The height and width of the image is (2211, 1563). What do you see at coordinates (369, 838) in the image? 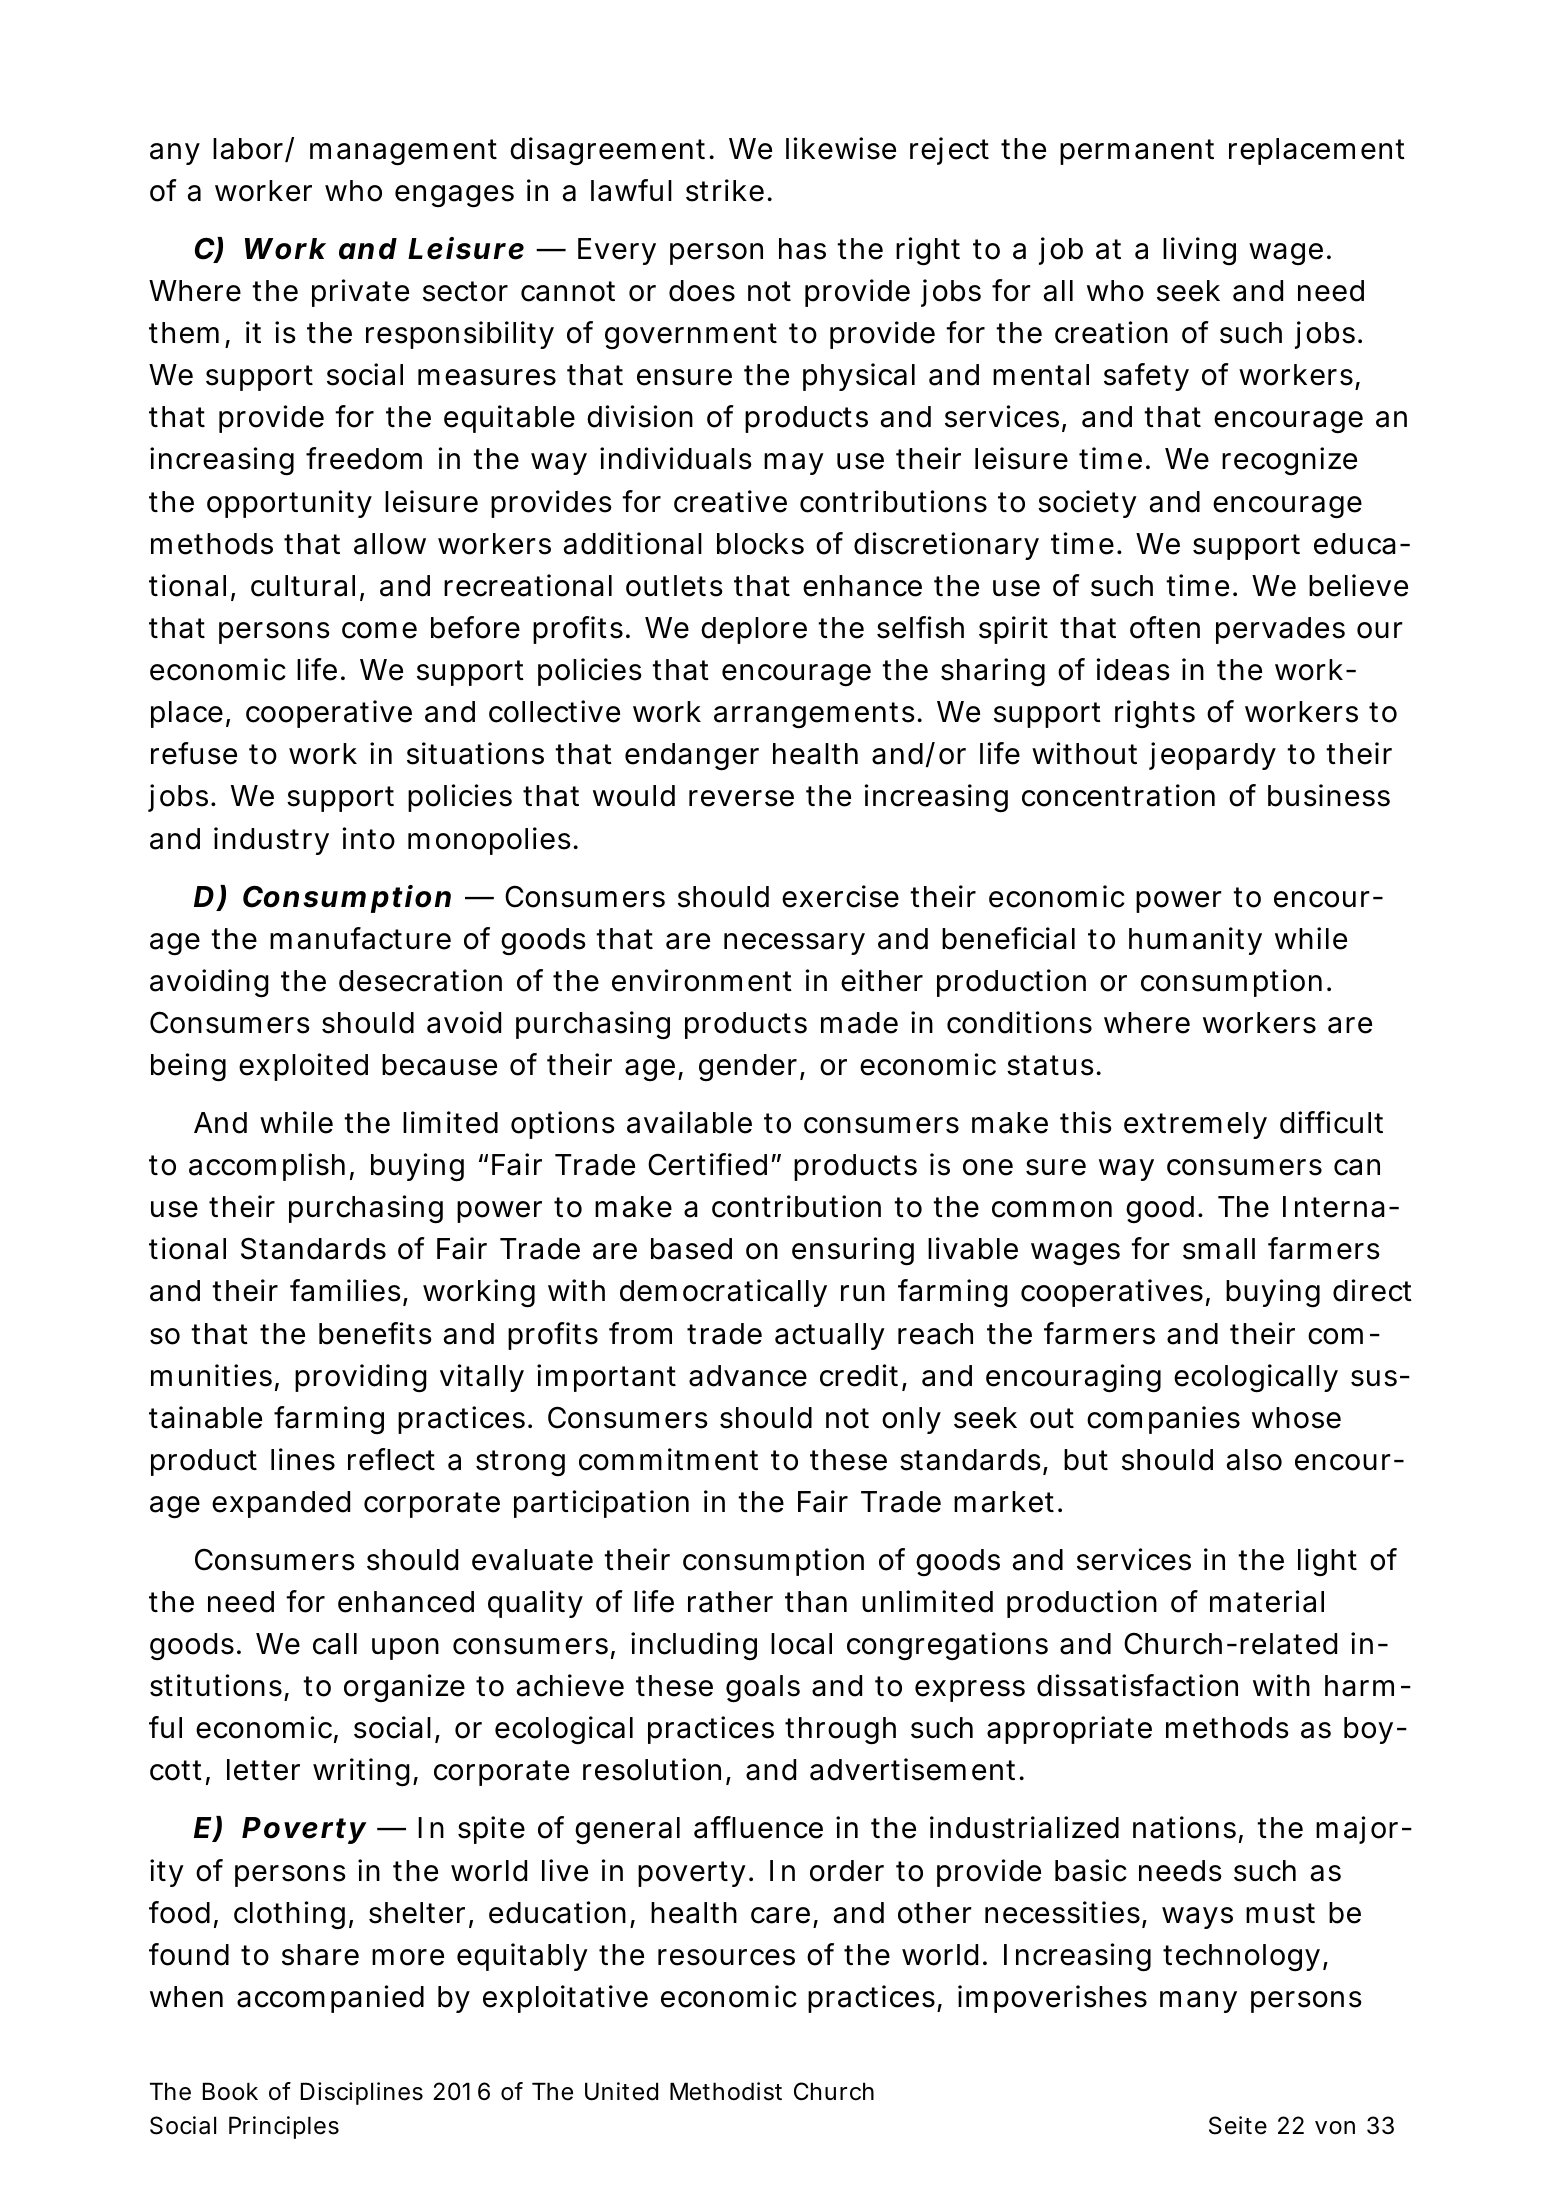
I see `into` at bounding box center [369, 838].
